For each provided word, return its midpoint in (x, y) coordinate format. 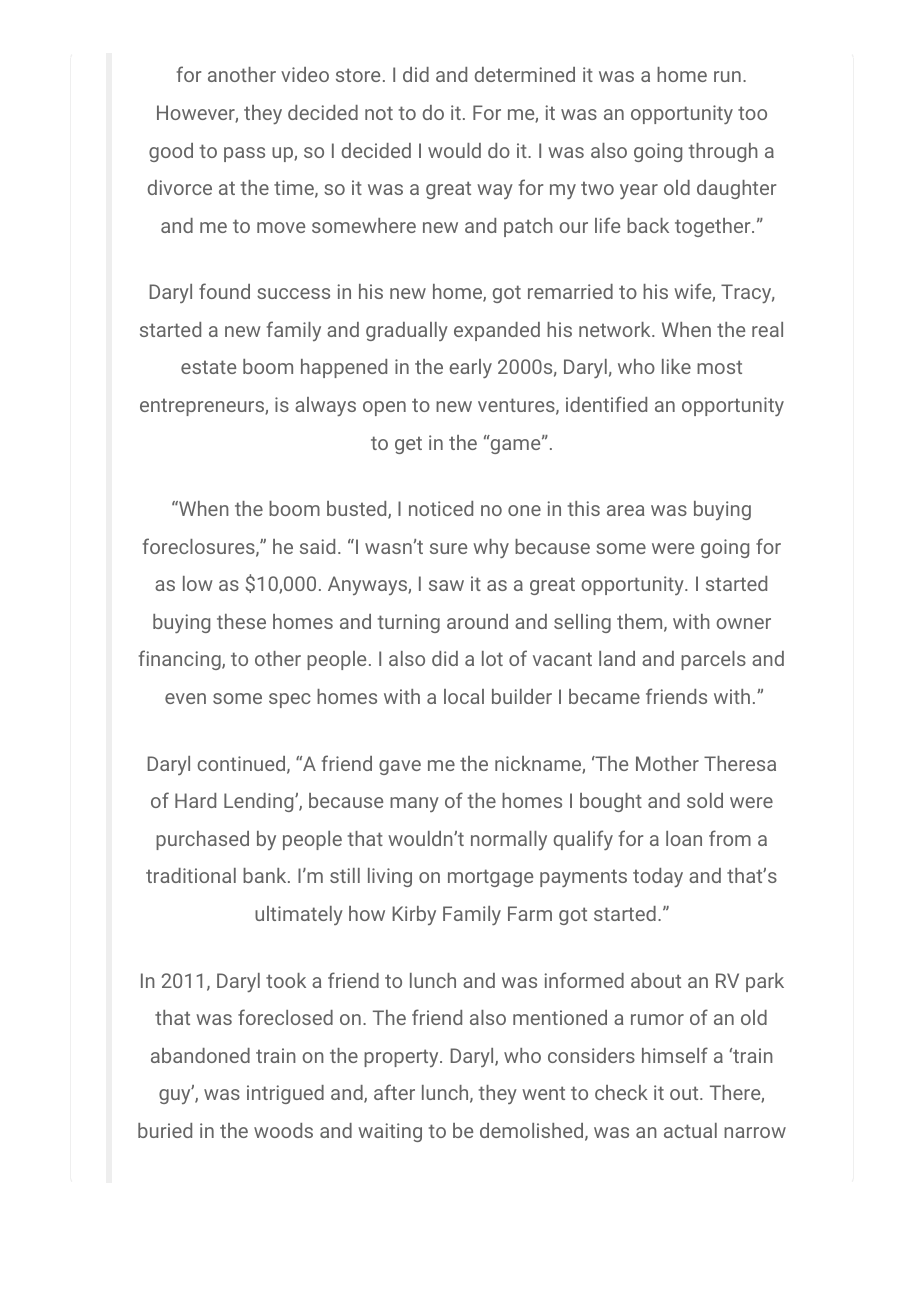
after (394, 1092)
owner (743, 623)
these (241, 621)
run (727, 76)
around (477, 621)
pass (244, 154)
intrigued (285, 1094)
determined (525, 74)
